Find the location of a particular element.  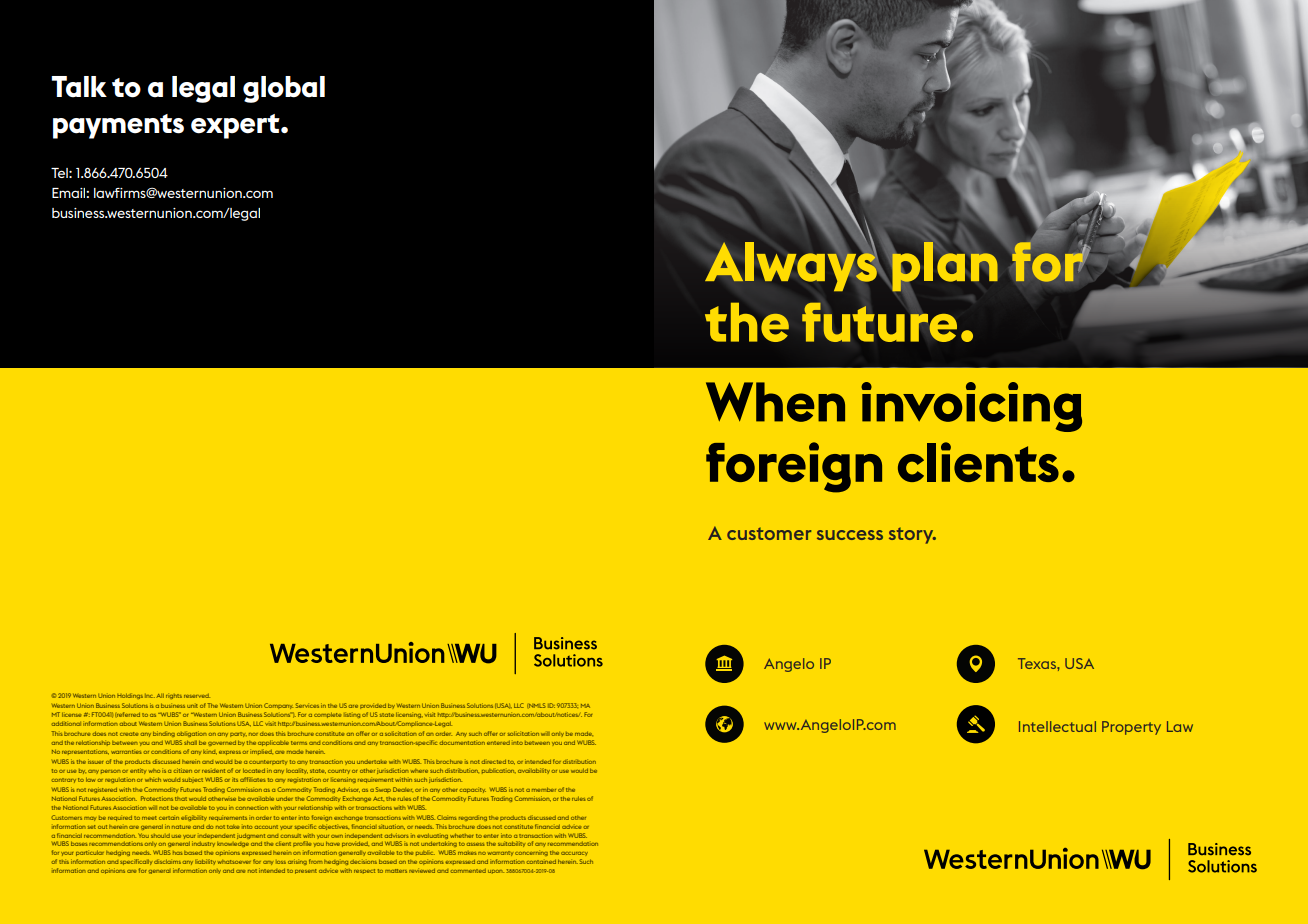

success is located at coordinates (850, 535).
